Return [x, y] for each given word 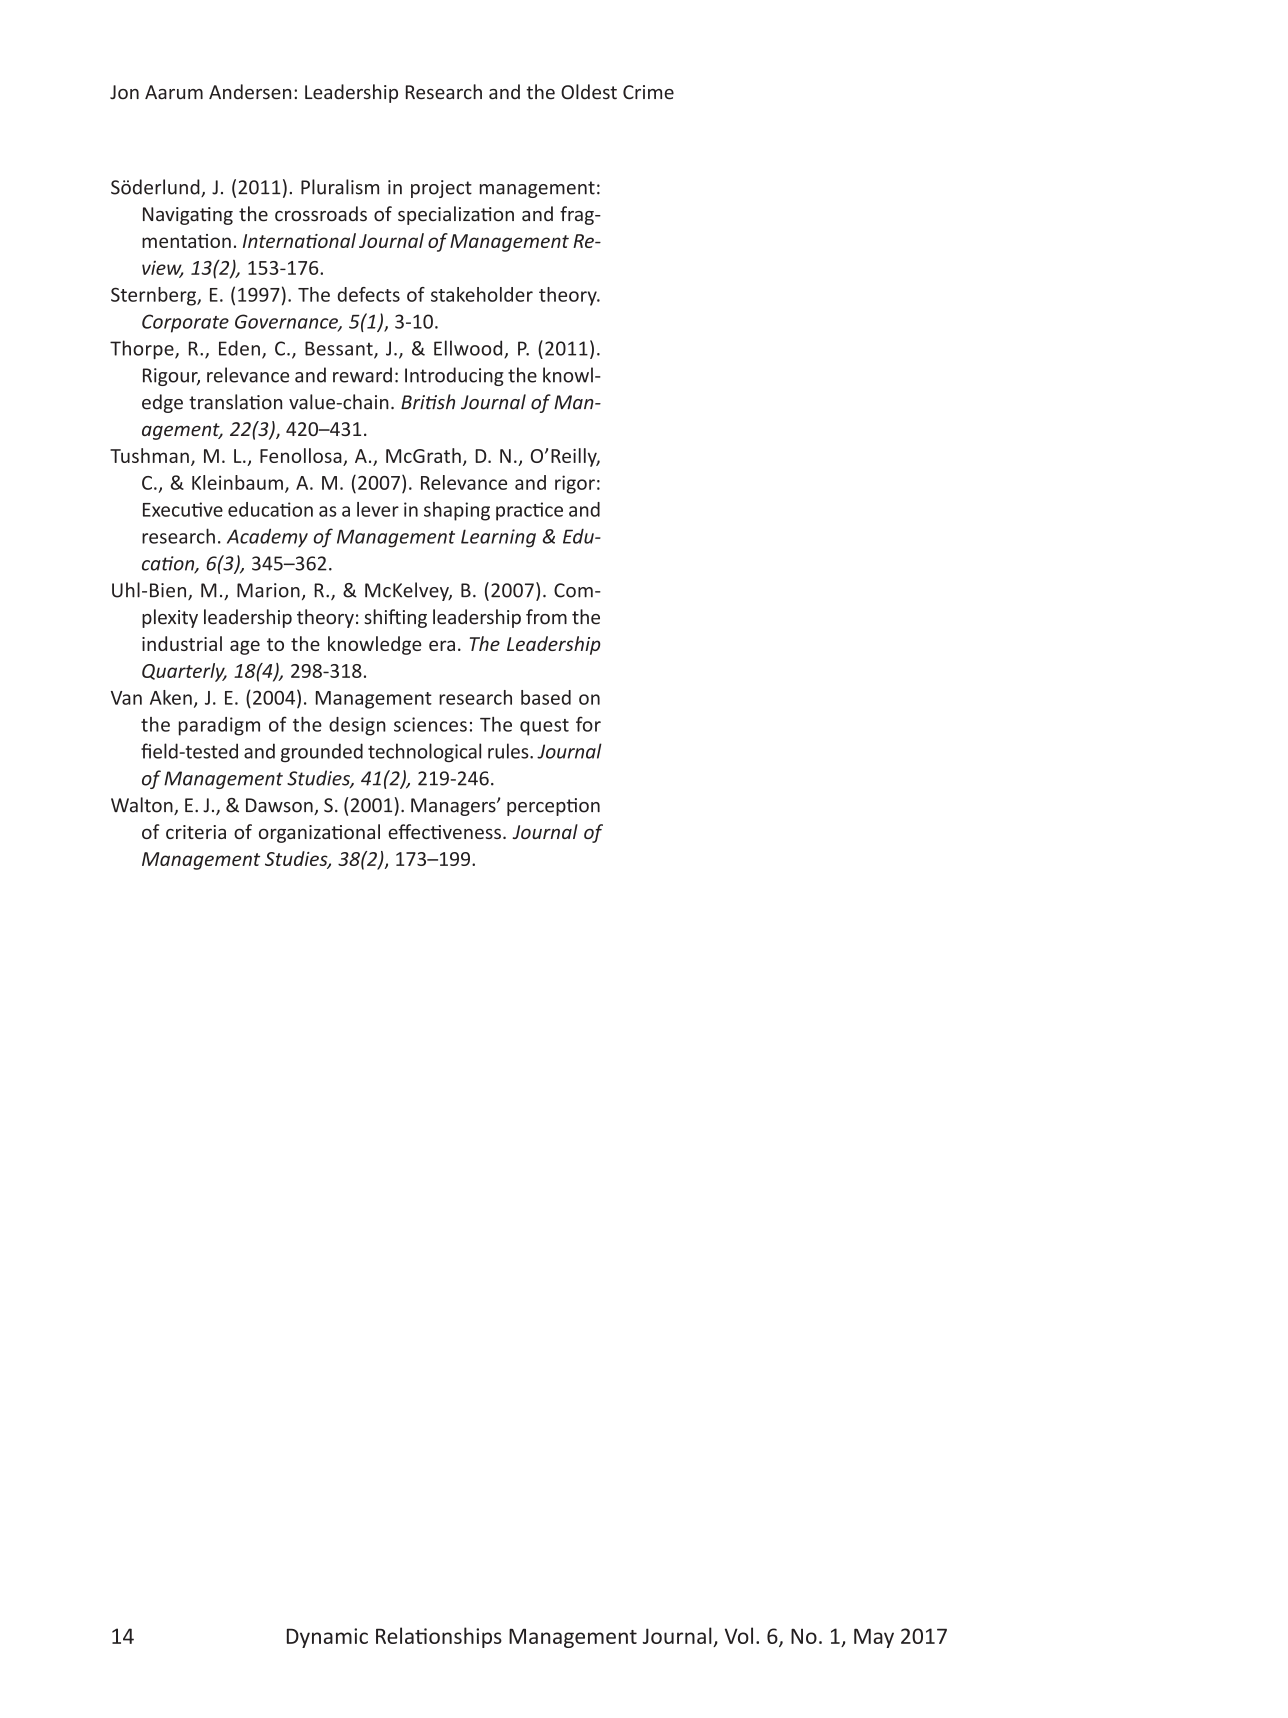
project [441, 189]
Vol [739, 1635]
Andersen [250, 92]
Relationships [439, 1637]
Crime [648, 92]
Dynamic [327, 1638]
